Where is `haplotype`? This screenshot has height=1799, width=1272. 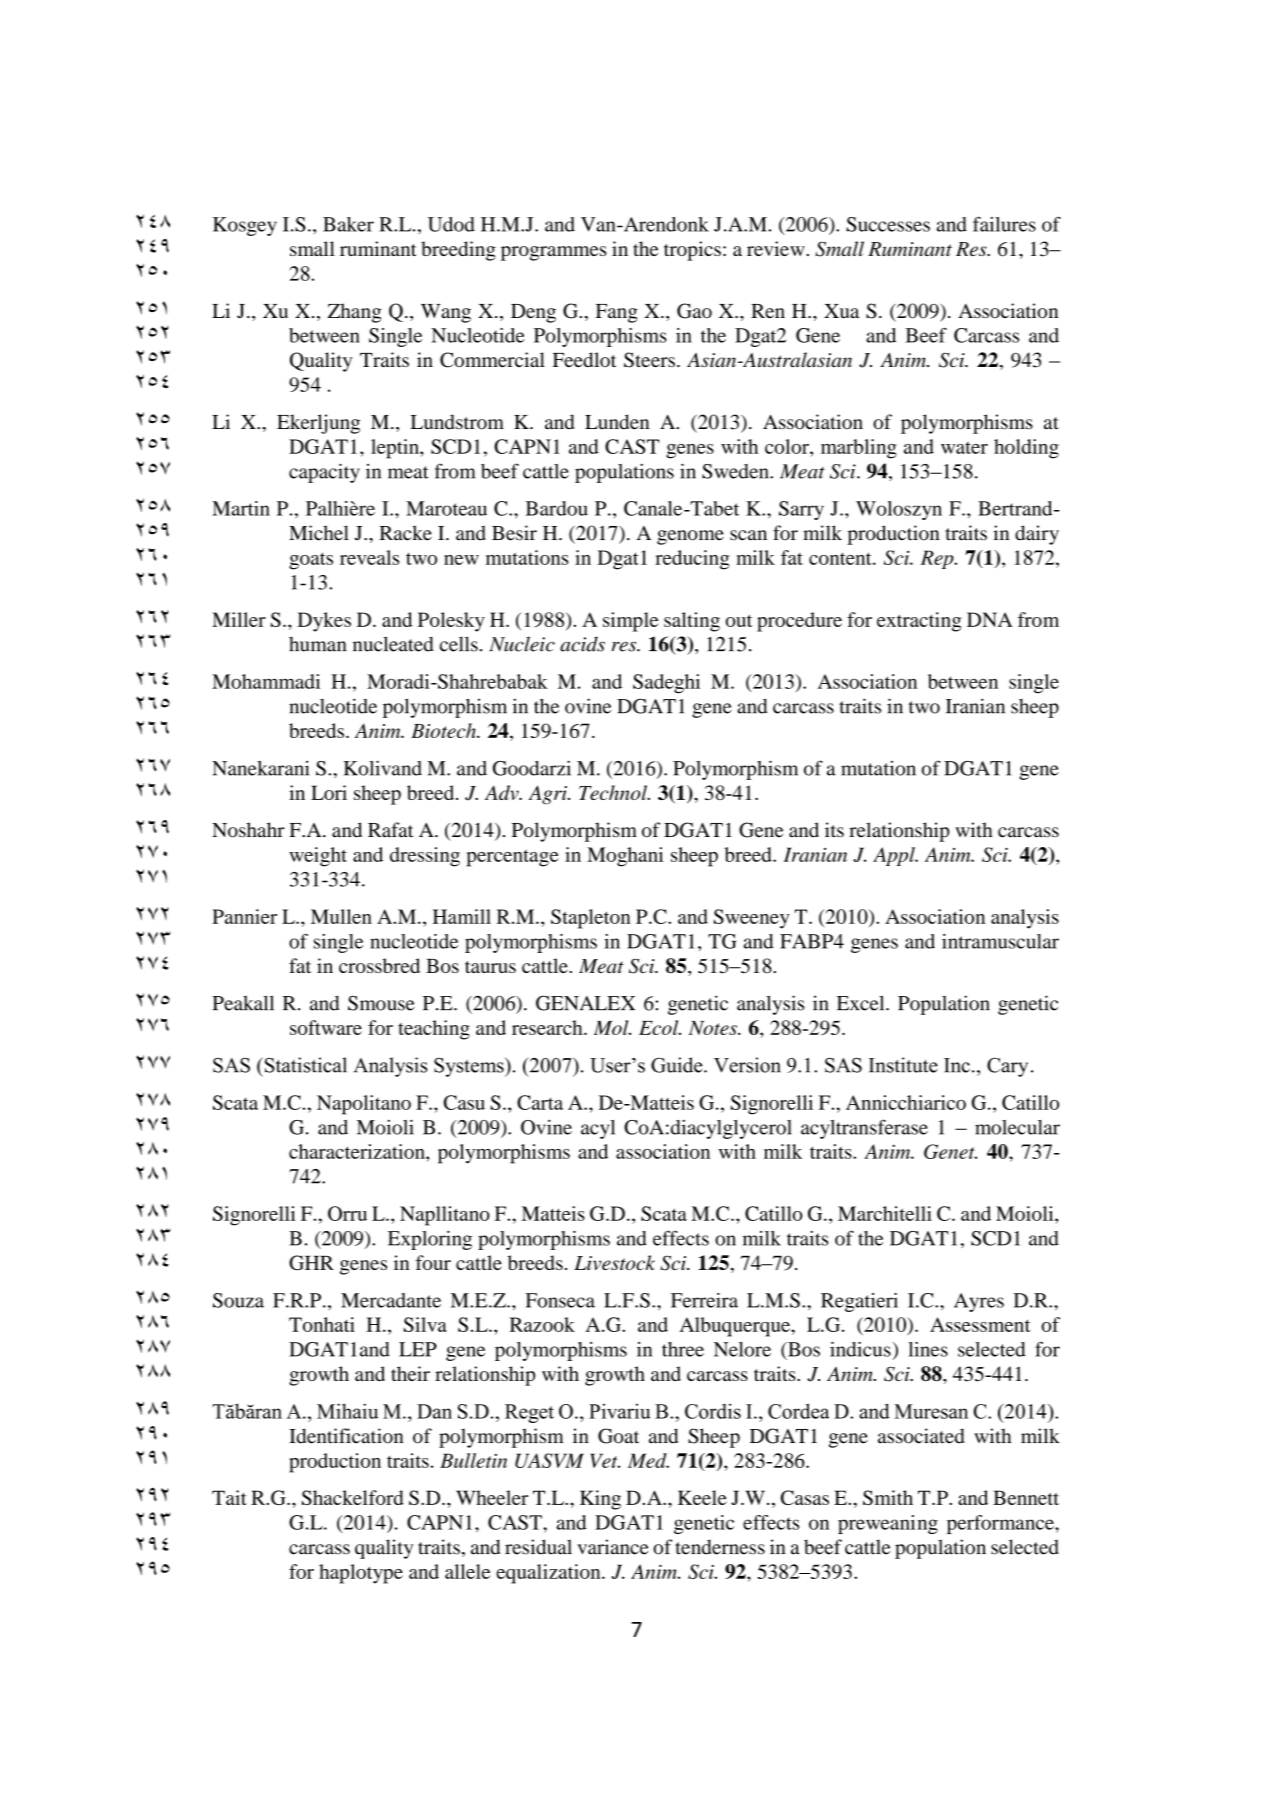 haplotype is located at coordinates (361, 1574).
